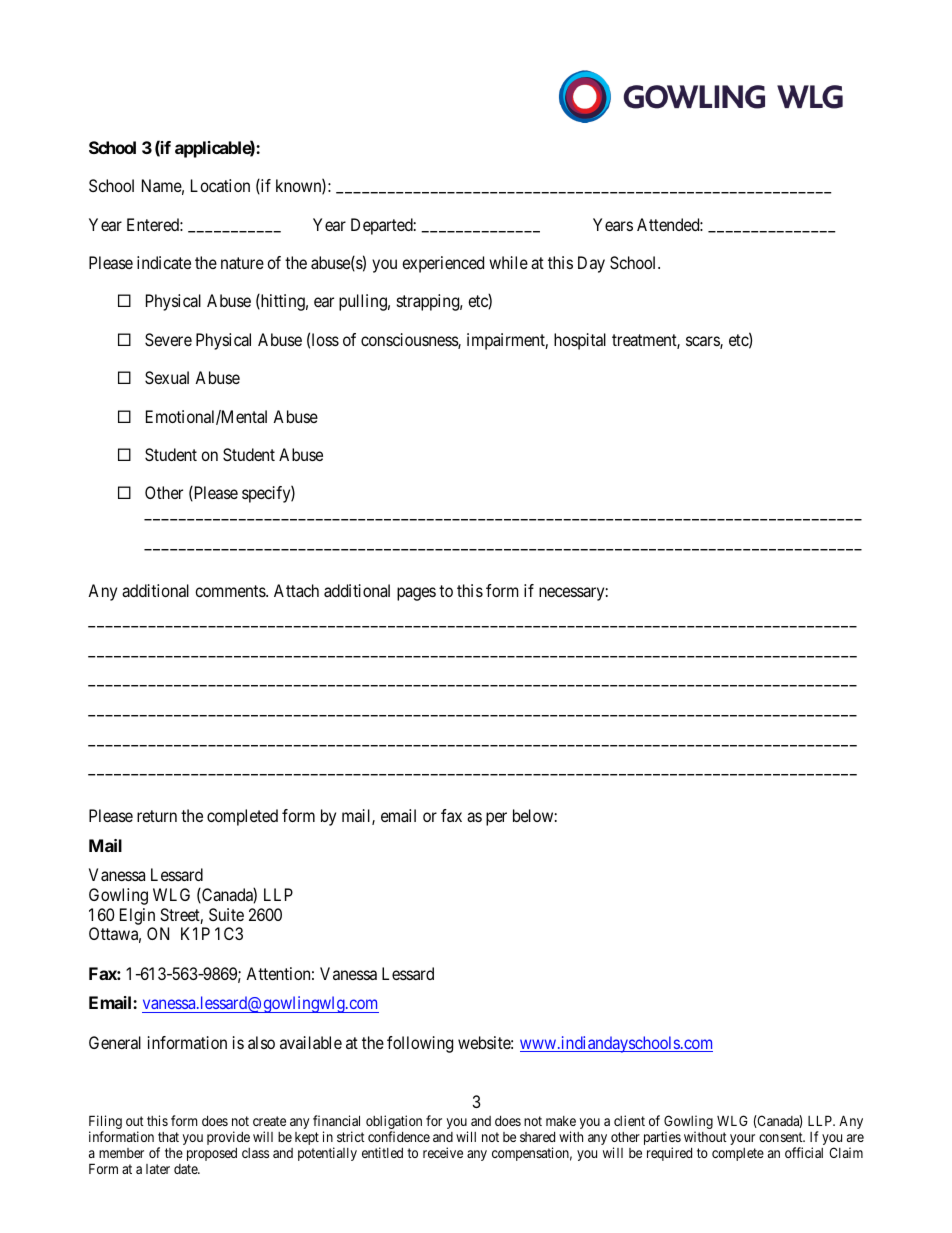 The image size is (952, 1233). What do you see at coordinates (580, 341) in the page?
I see `hospital` at bounding box center [580, 341].
